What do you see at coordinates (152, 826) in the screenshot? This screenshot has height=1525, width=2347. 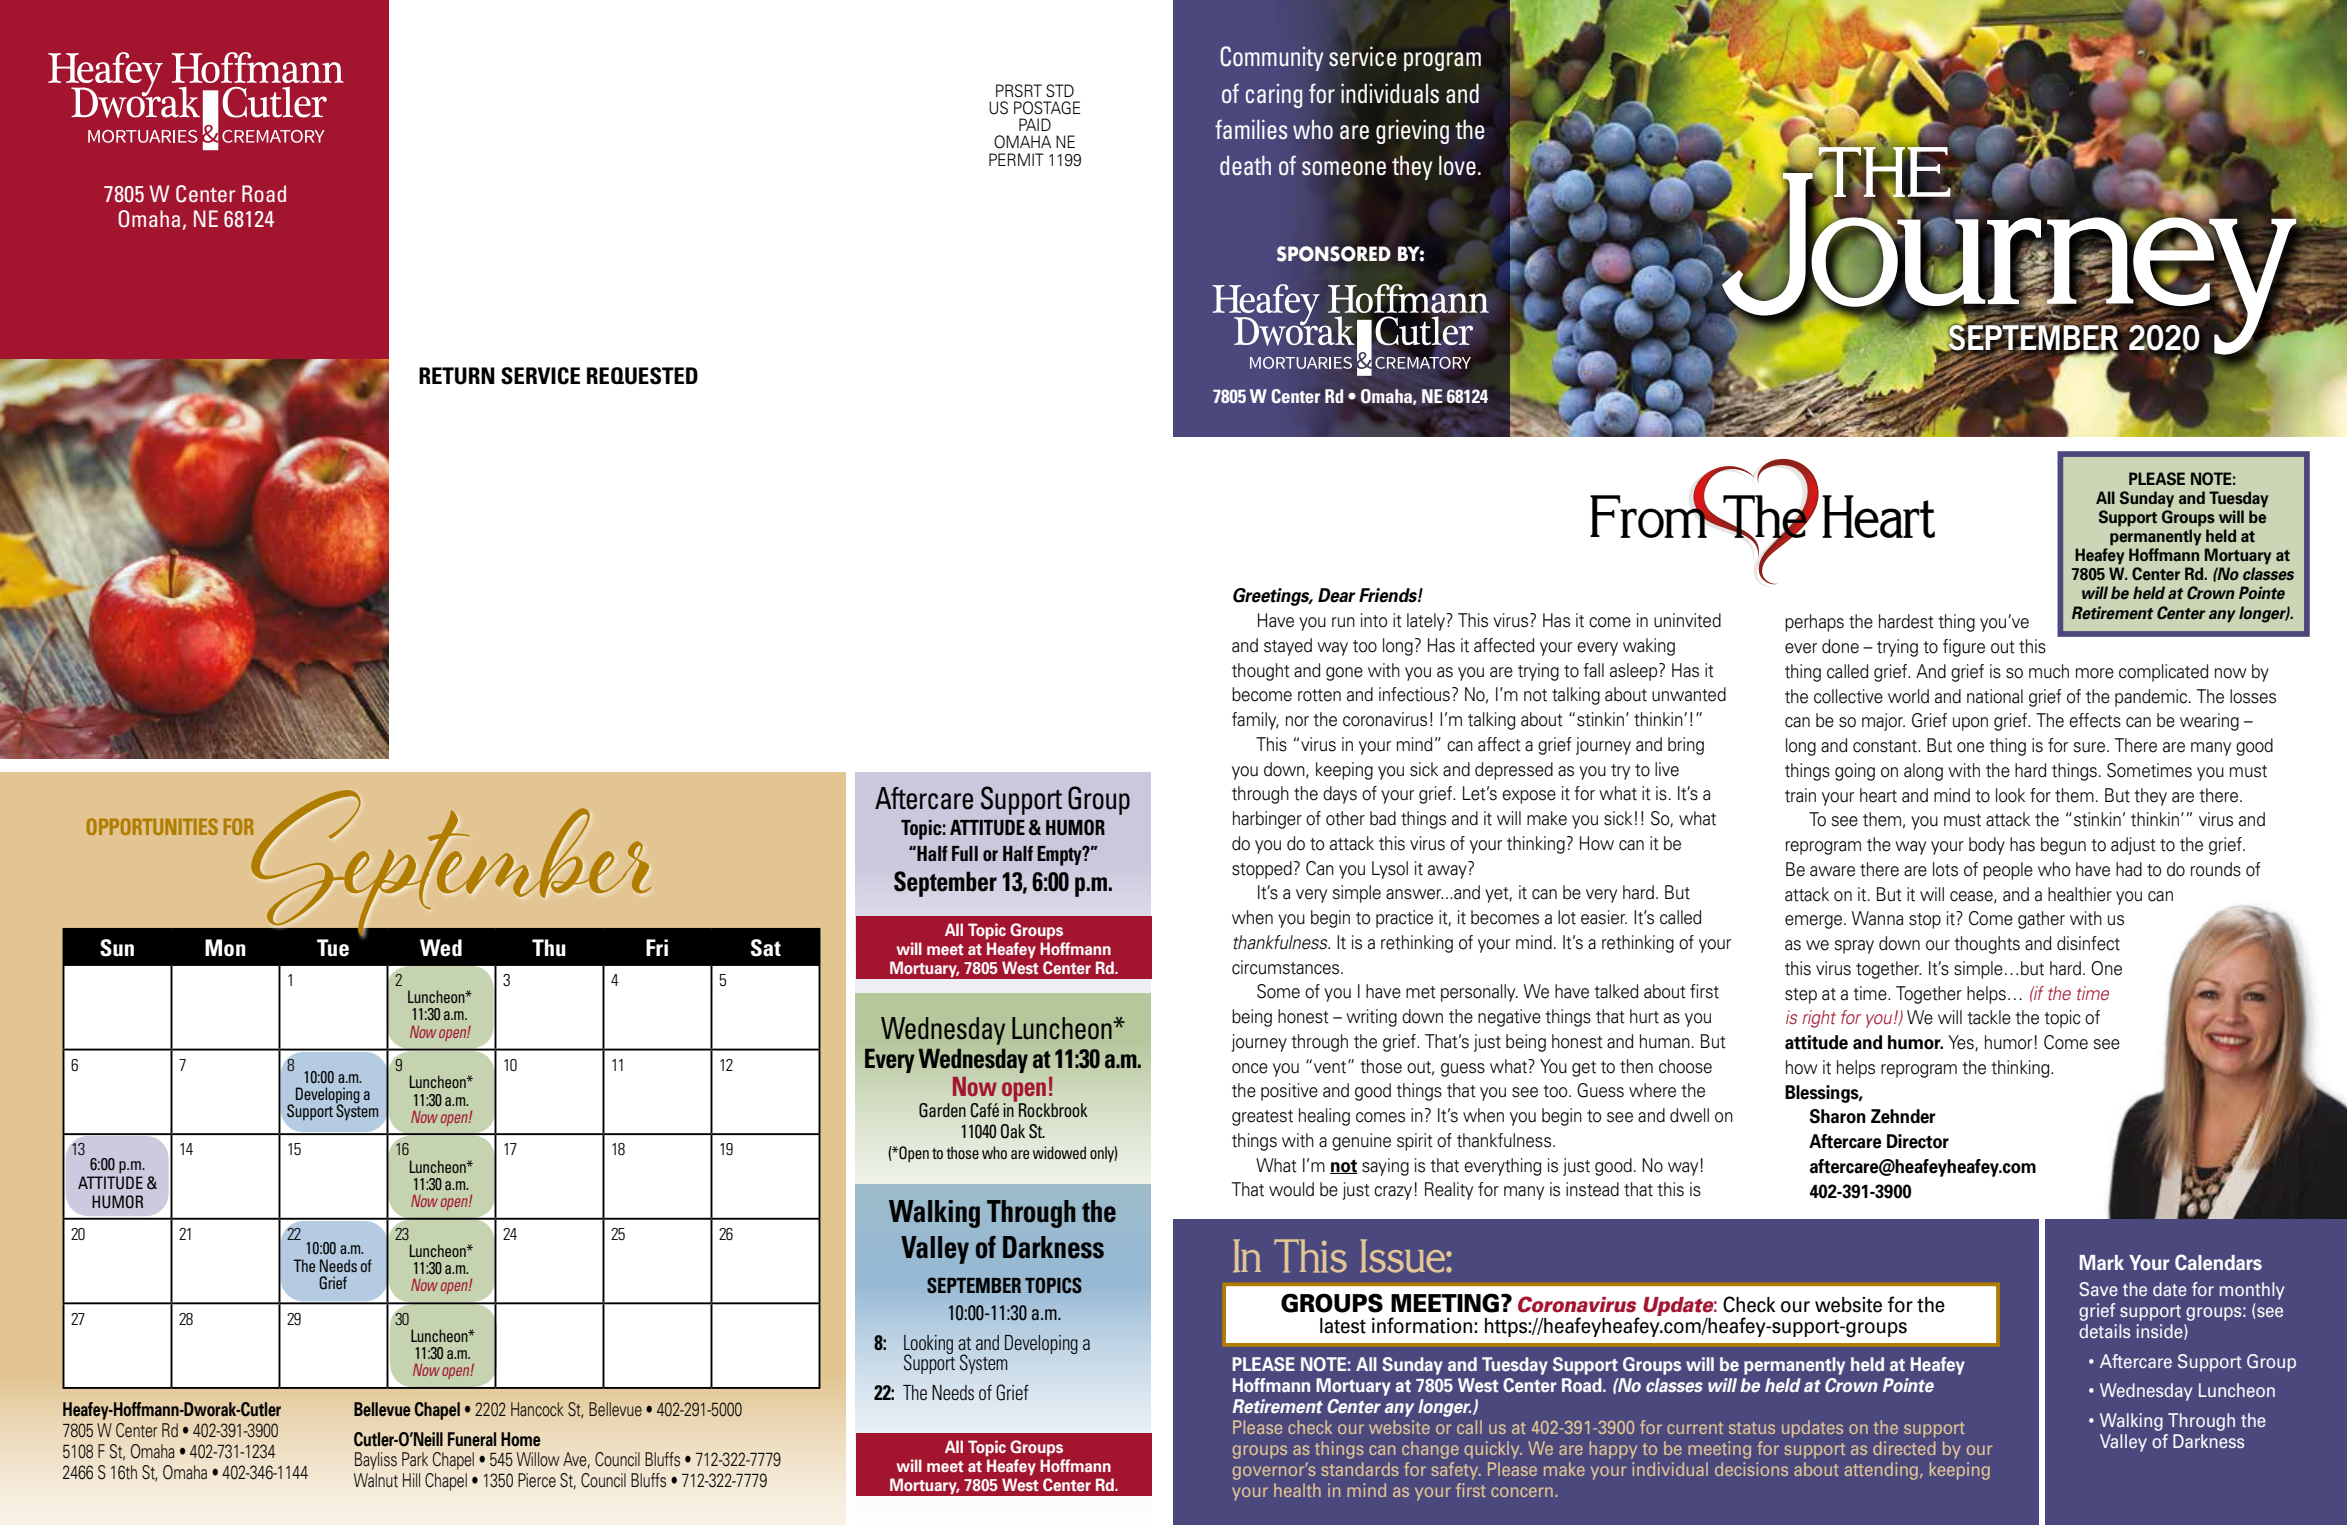 I see `OPPORTUNITIES` at bounding box center [152, 826].
